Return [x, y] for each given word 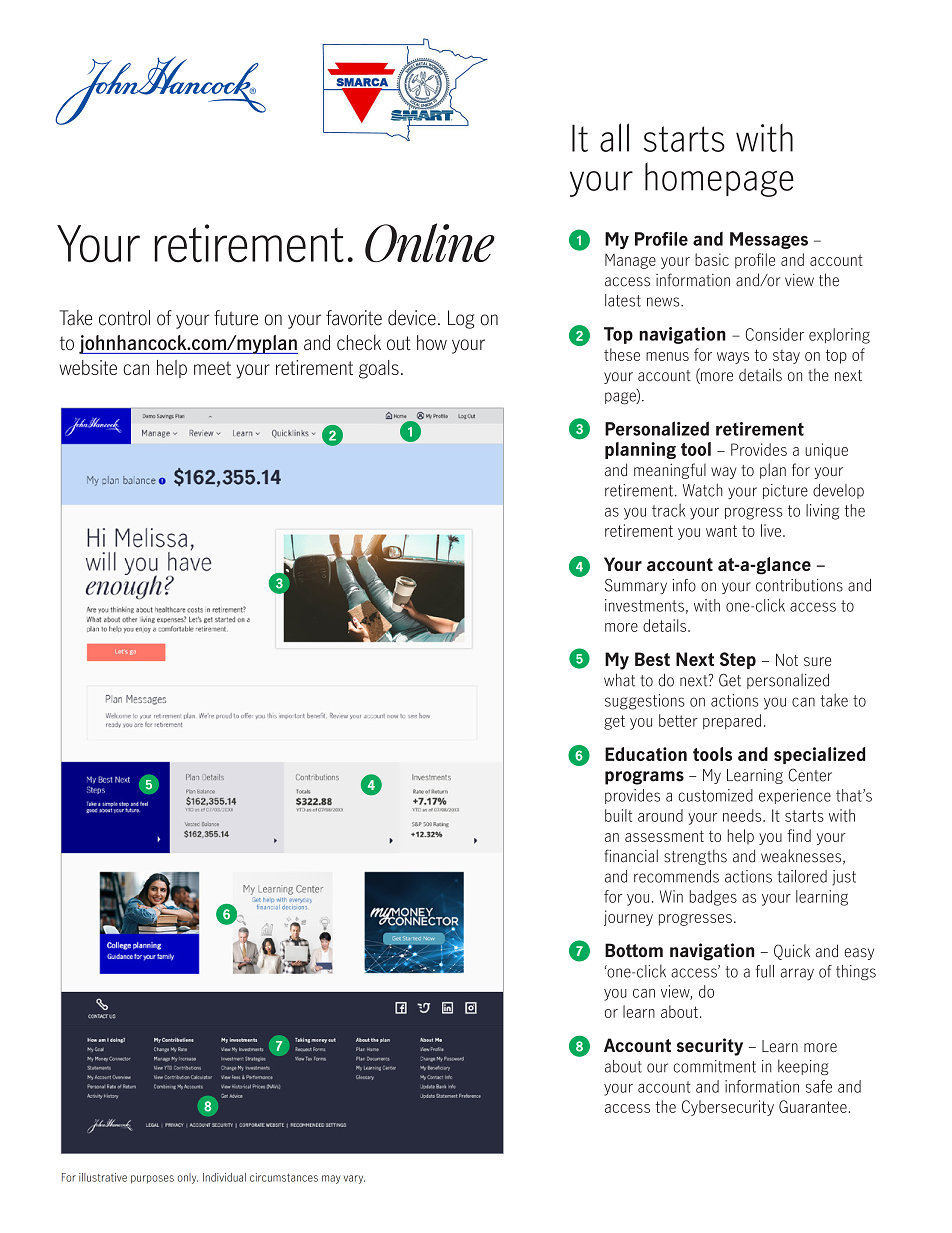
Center [810, 775]
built [618, 815]
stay [786, 357]
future [236, 318]
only [187, 1178]
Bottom [634, 950]
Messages [769, 240]
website [88, 367]
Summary [636, 586]
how [432, 342]
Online [430, 242]
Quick [792, 952]
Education [646, 754]
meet [212, 368]
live [771, 530]
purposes [152, 1179]
